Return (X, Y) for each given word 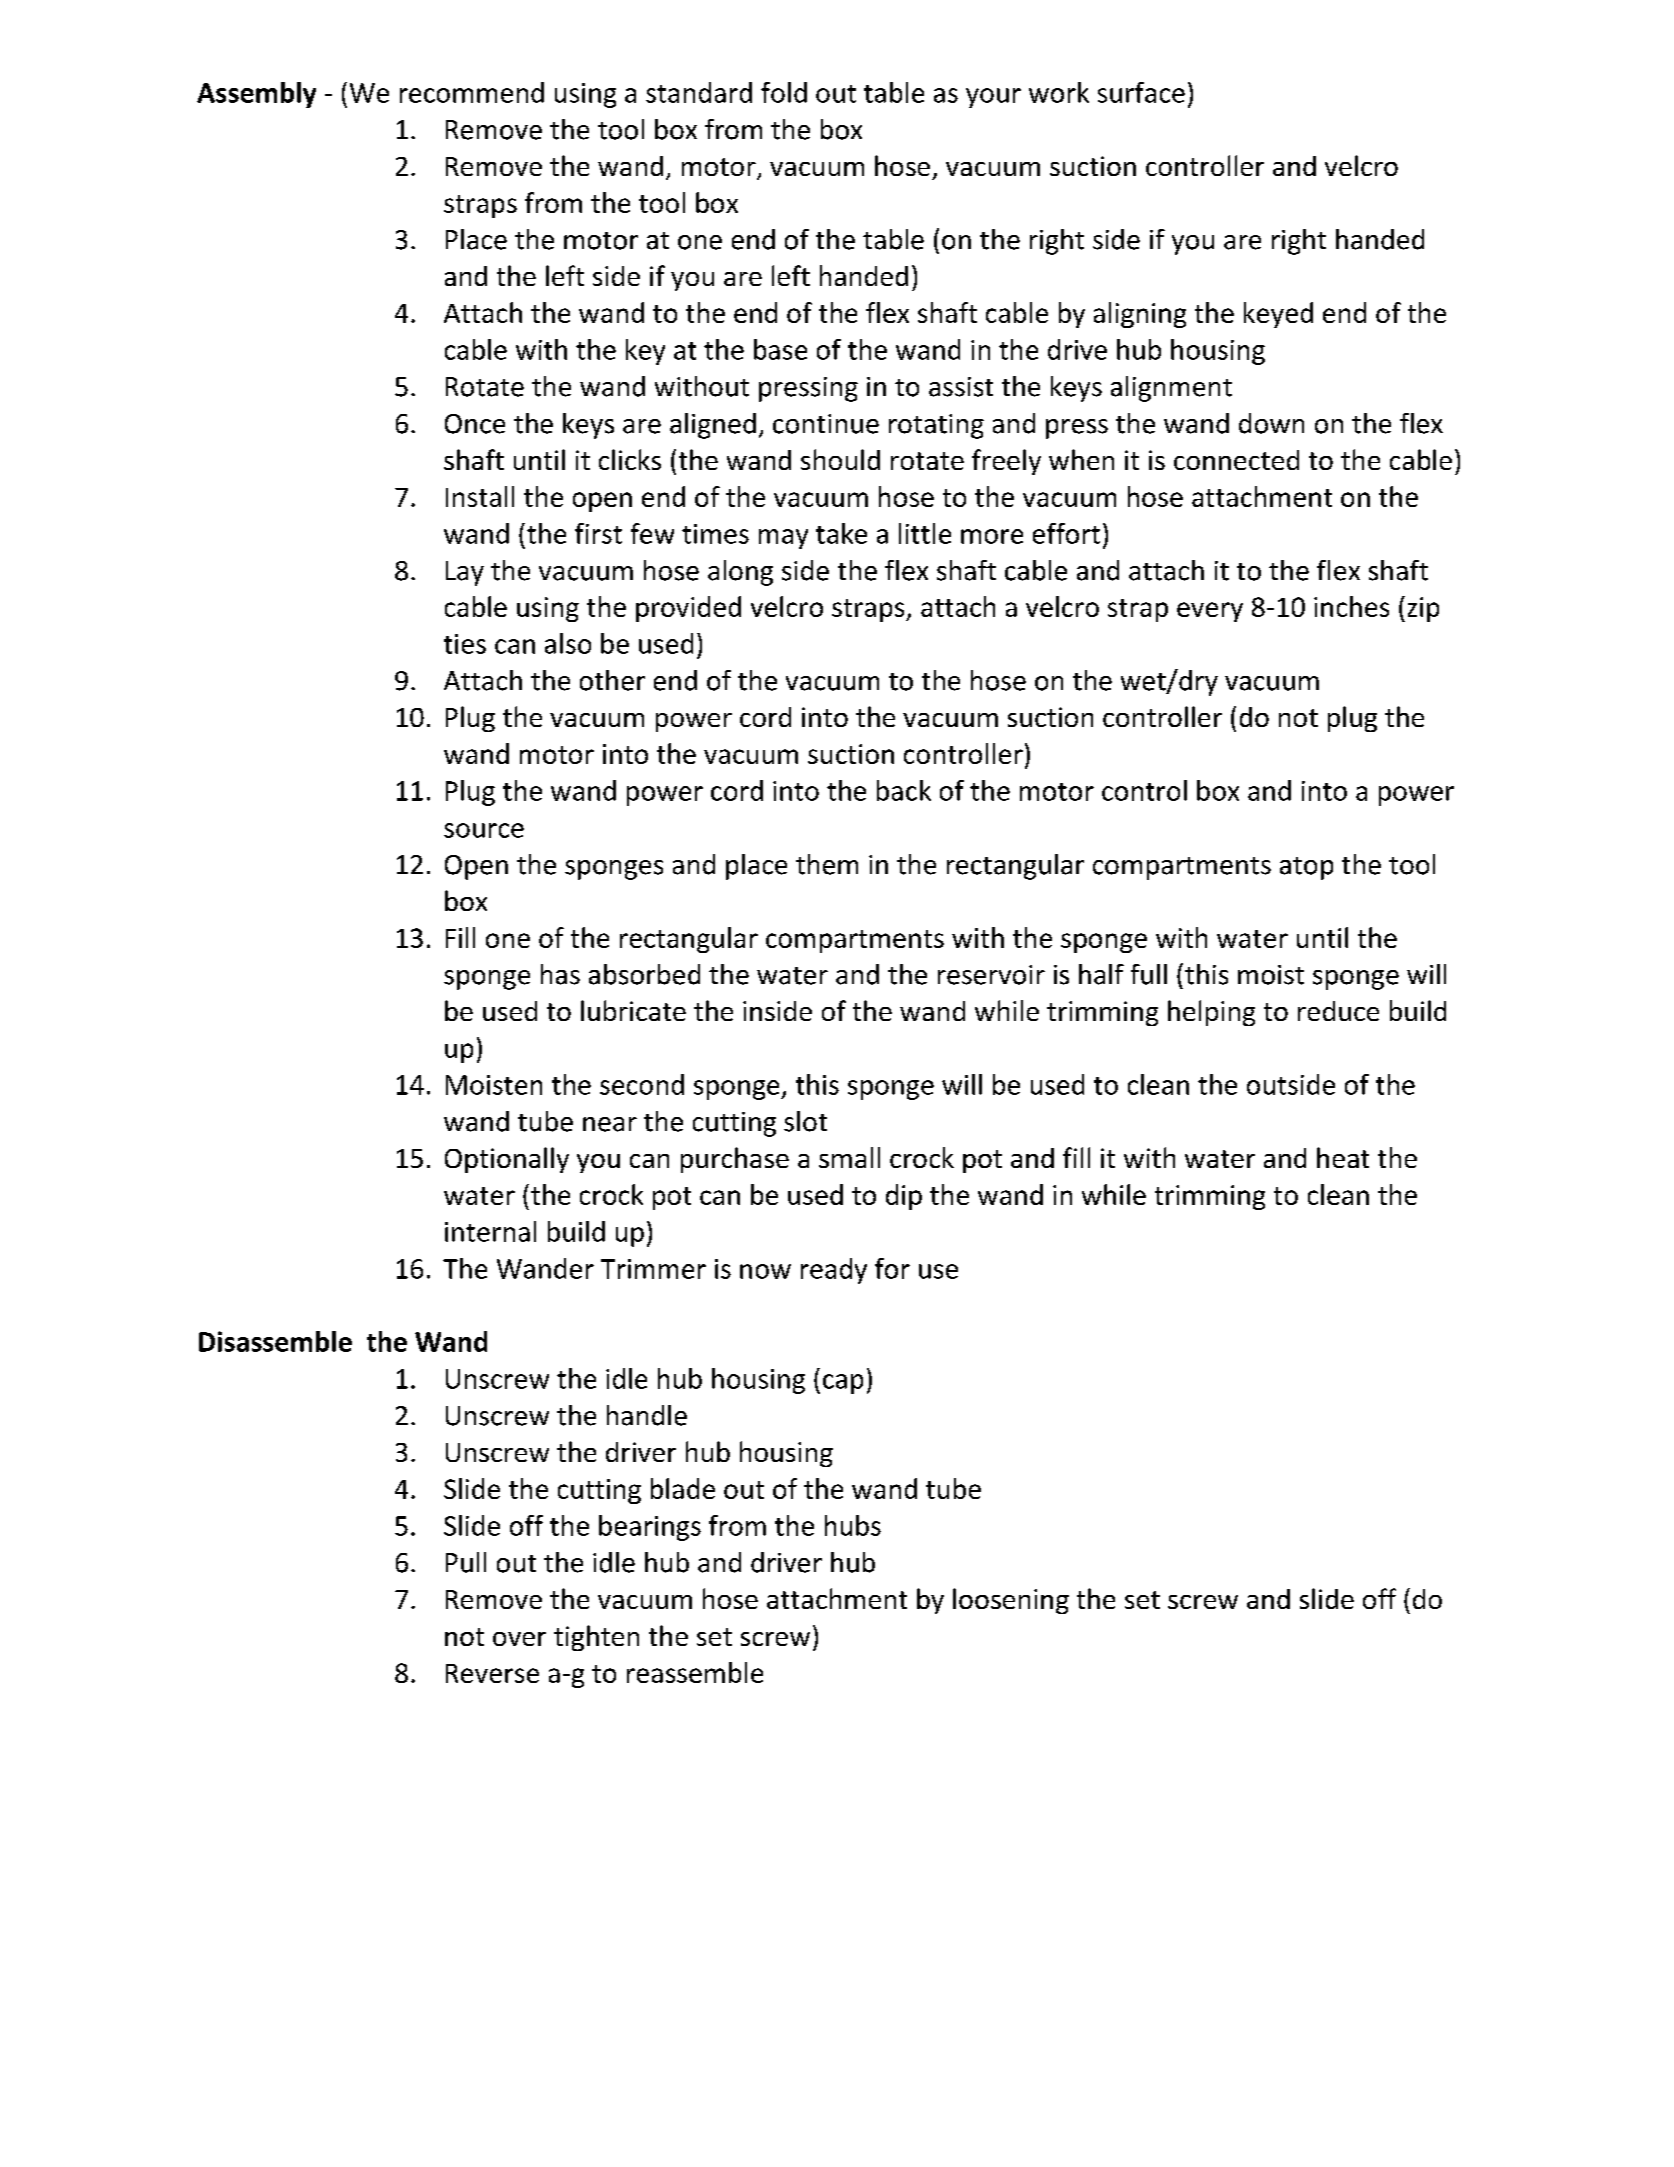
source (484, 830)
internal (490, 1231)
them (827, 864)
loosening (1011, 1601)
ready (834, 1271)
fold (784, 92)
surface (1141, 92)
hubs (853, 1525)
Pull (466, 1562)
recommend (472, 92)
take (841, 533)
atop (1306, 868)
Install (480, 496)
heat (1343, 1157)
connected (1236, 460)
